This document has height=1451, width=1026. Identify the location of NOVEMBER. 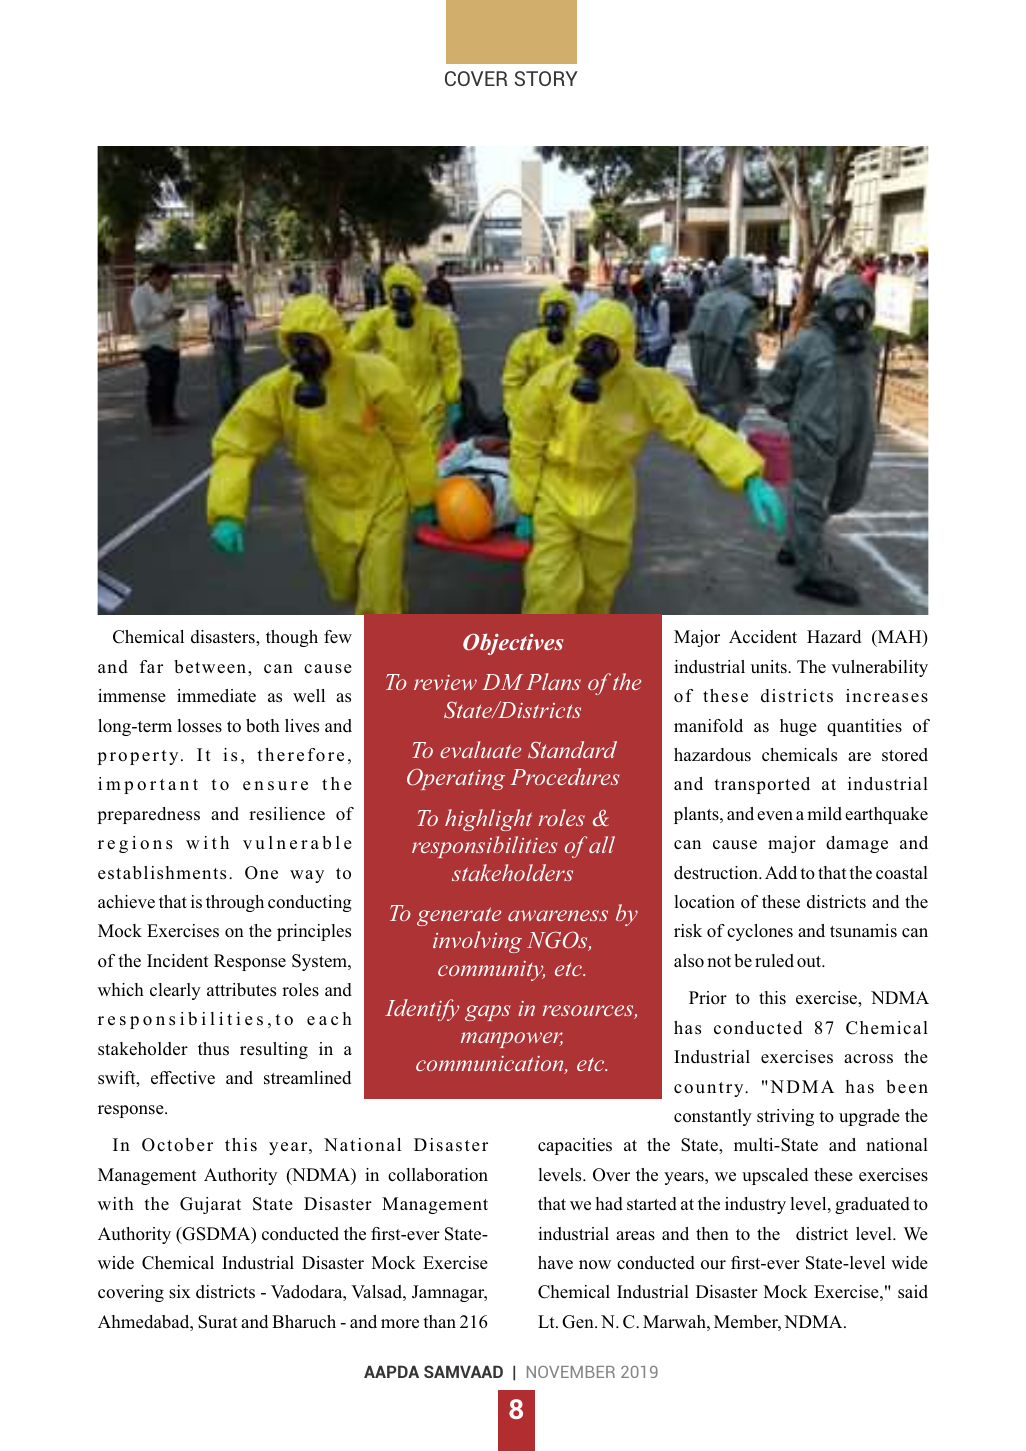
(571, 1372).
